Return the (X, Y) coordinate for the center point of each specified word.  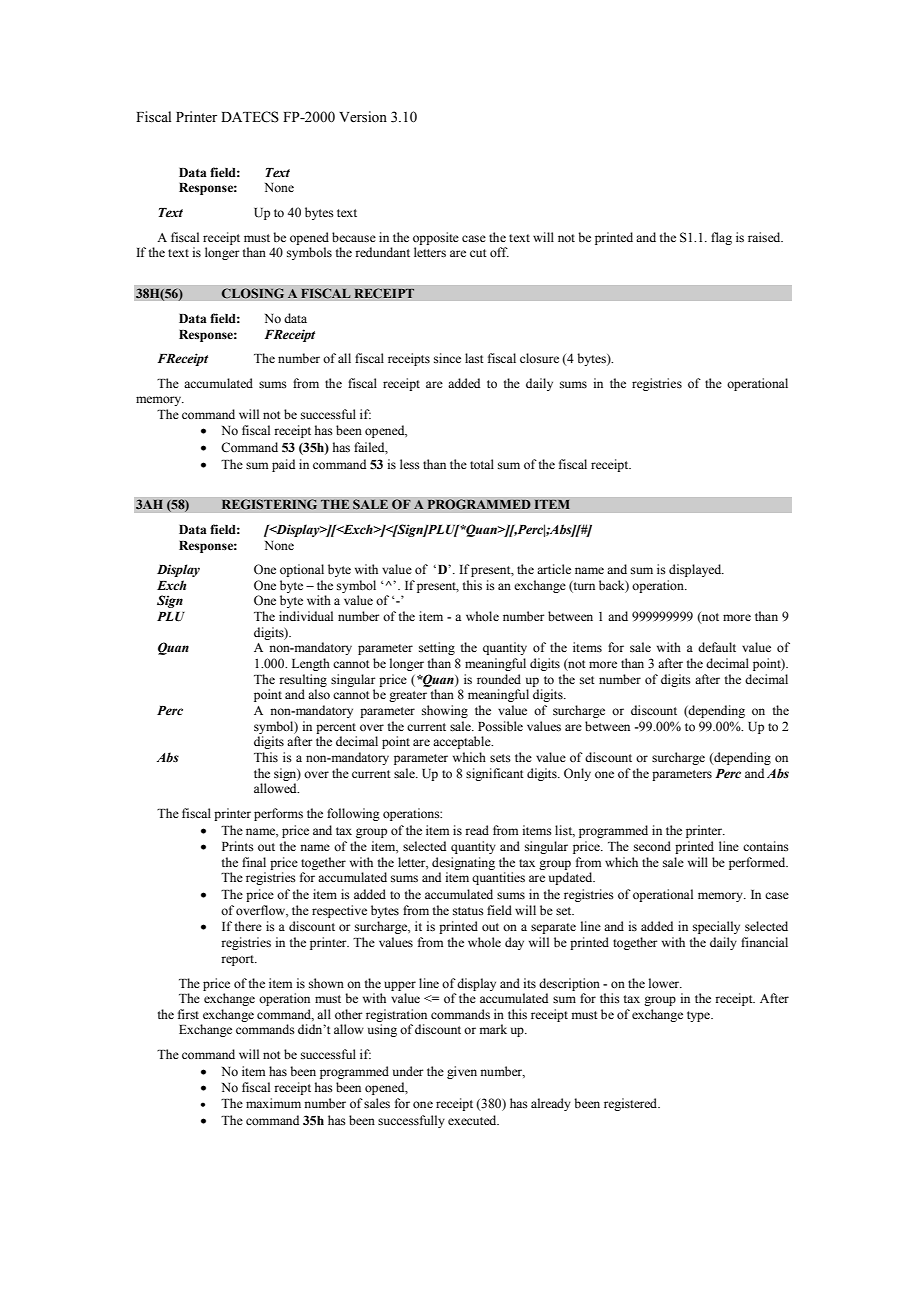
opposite (436, 238)
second (652, 846)
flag (721, 238)
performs (278, 814)
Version (363, 117)
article (554, 569)
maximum (273, 1103)
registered (632, 1104)
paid (283, 465)
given (462, 1072)
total (482, 464)
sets (500, 758)
